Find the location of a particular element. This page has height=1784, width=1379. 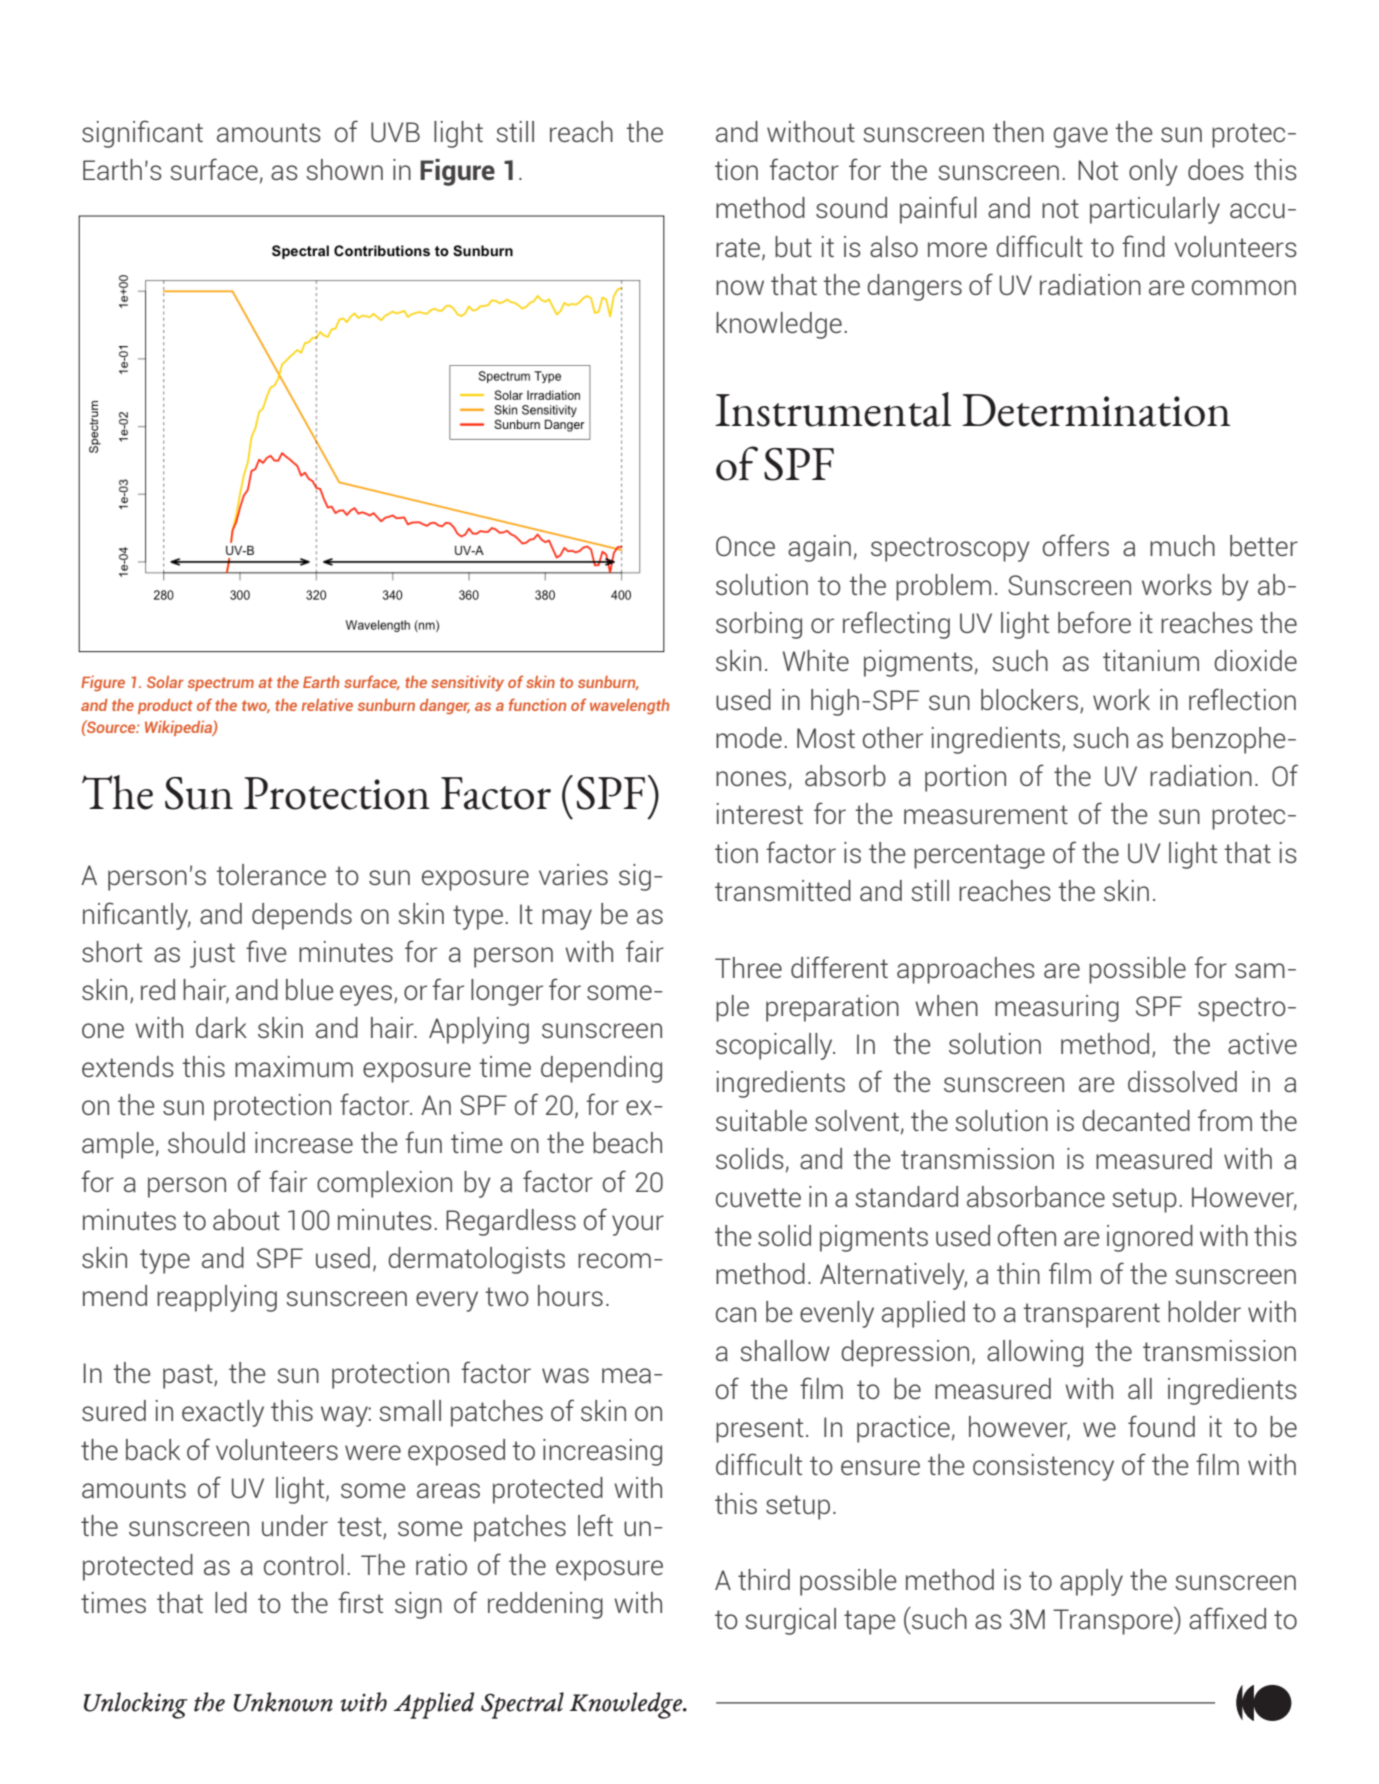

Unknown is located at coordinates (283, 1702).
